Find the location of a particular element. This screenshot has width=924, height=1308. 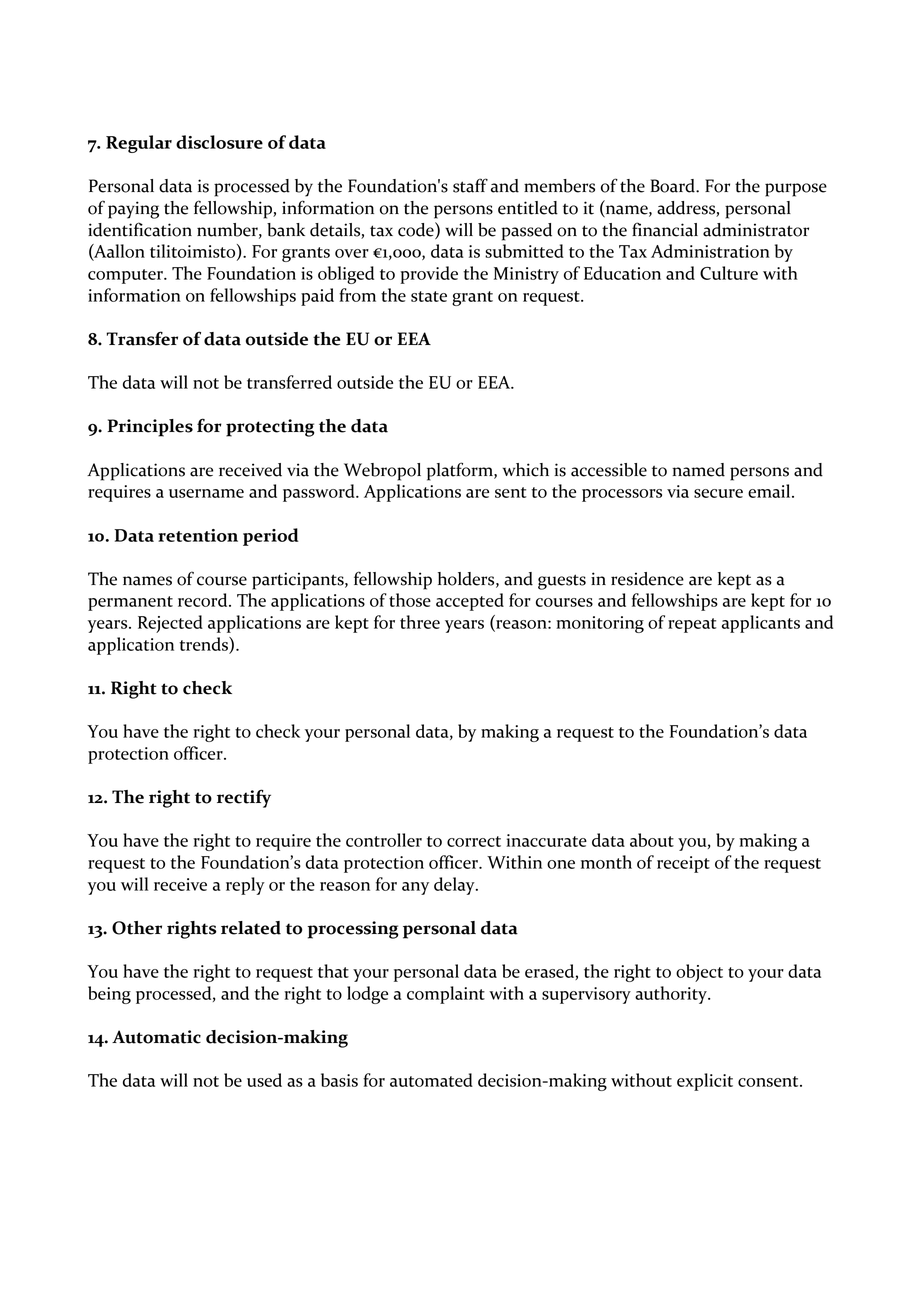

record is located at coordinates (204, 600).
